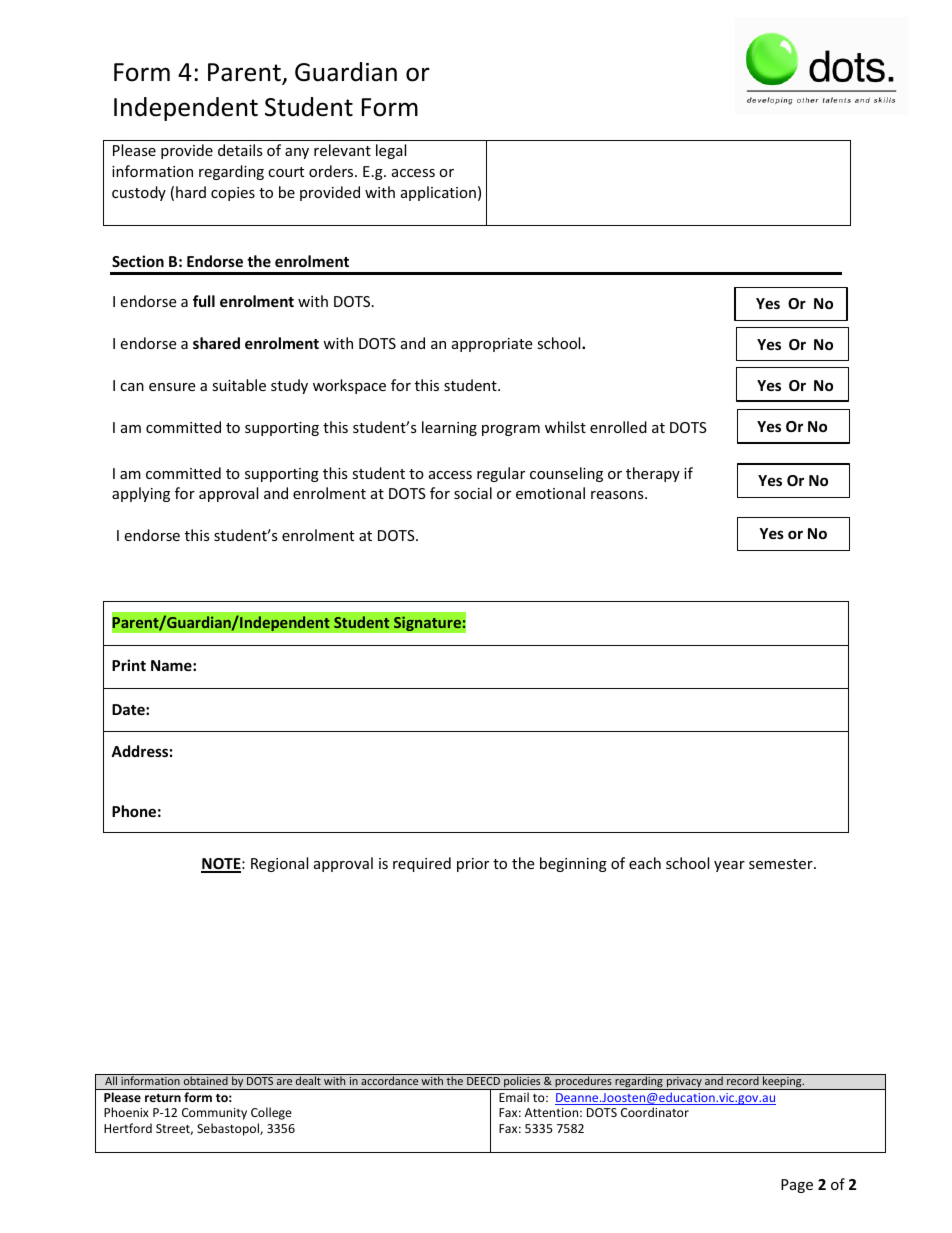  Describe the element at coordinates (655, 1112) in the screenshot. I see `Coordinator` at that location.
